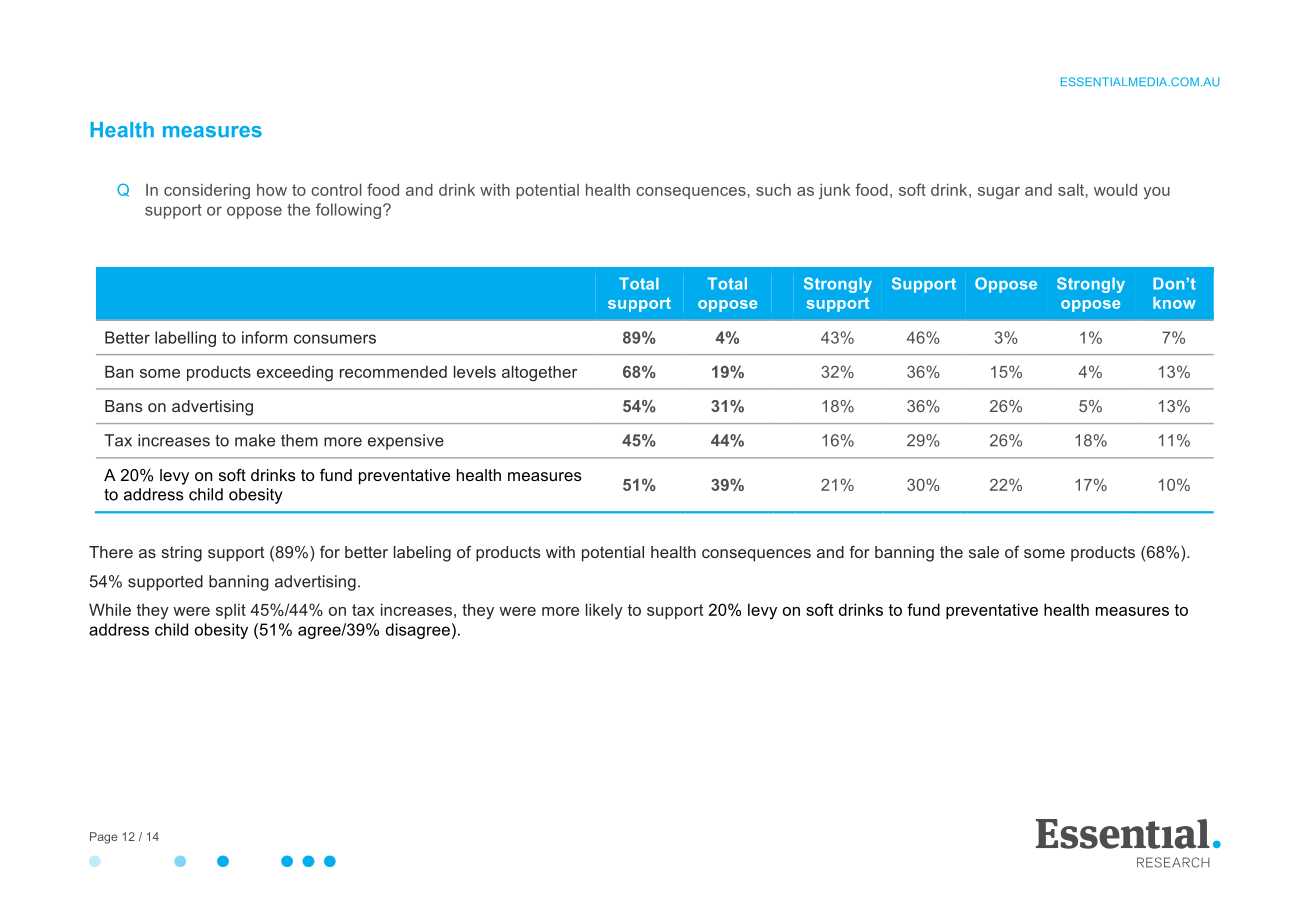 The width and height of the page is (1308, 924). Describe the element at coordinates (207, 191) in the page. I see `considering` at that location.
